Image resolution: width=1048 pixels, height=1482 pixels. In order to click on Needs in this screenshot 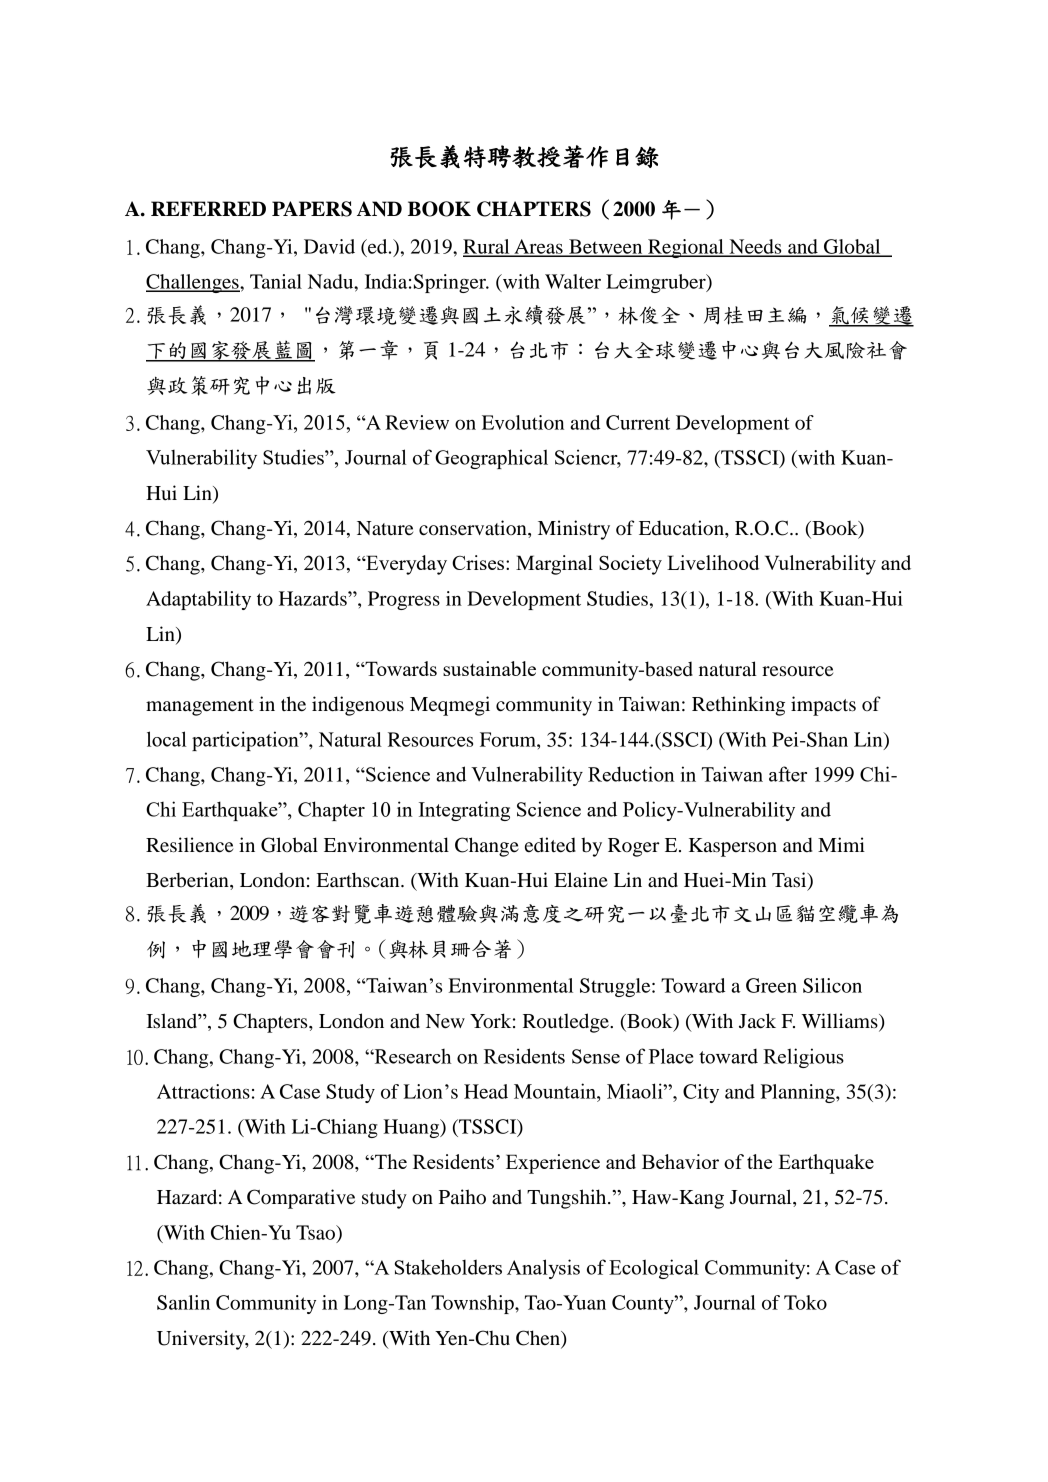, I will do `click(755, 247)`.
